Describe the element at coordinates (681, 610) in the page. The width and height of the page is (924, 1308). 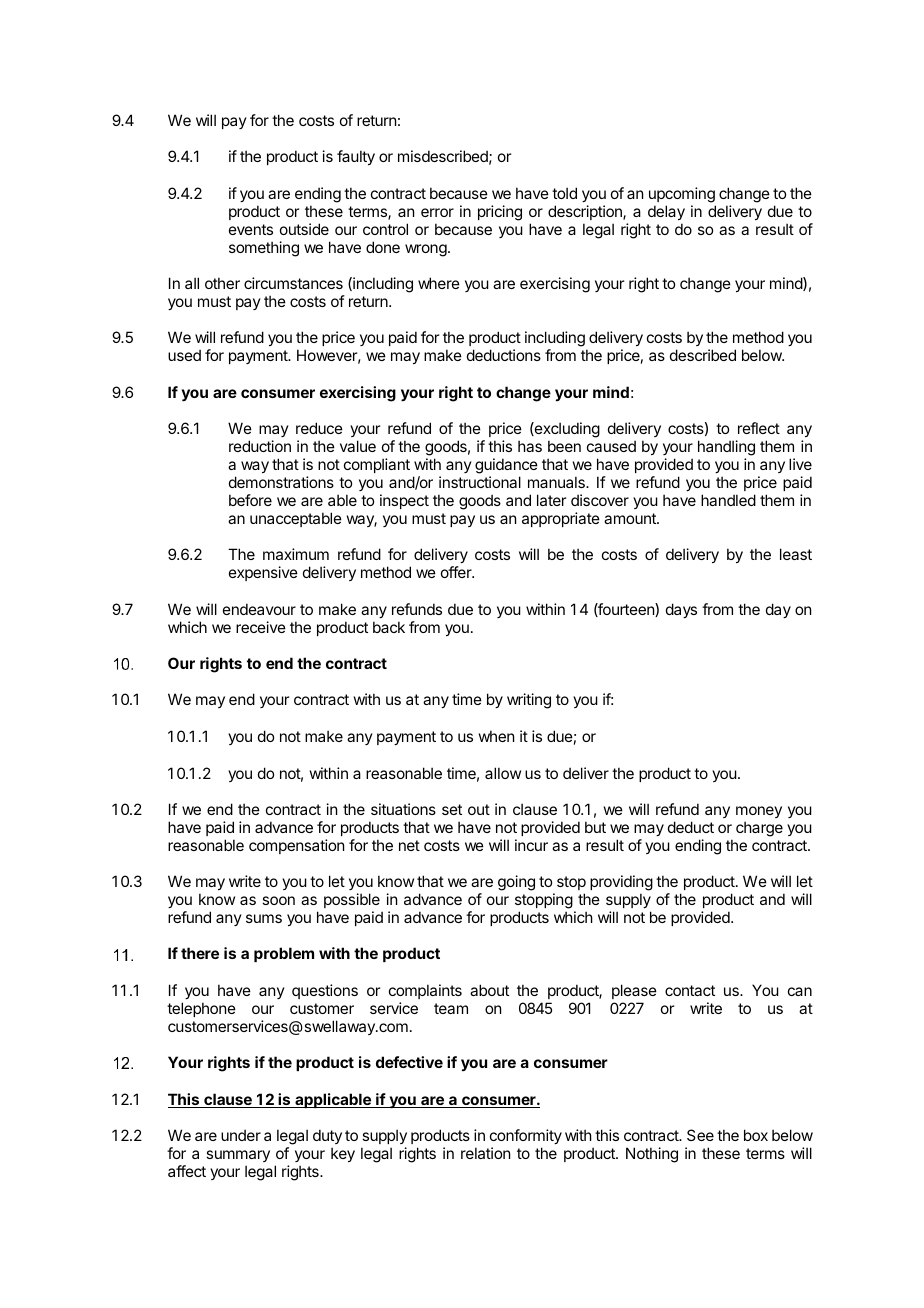
I see `days` at that location.
